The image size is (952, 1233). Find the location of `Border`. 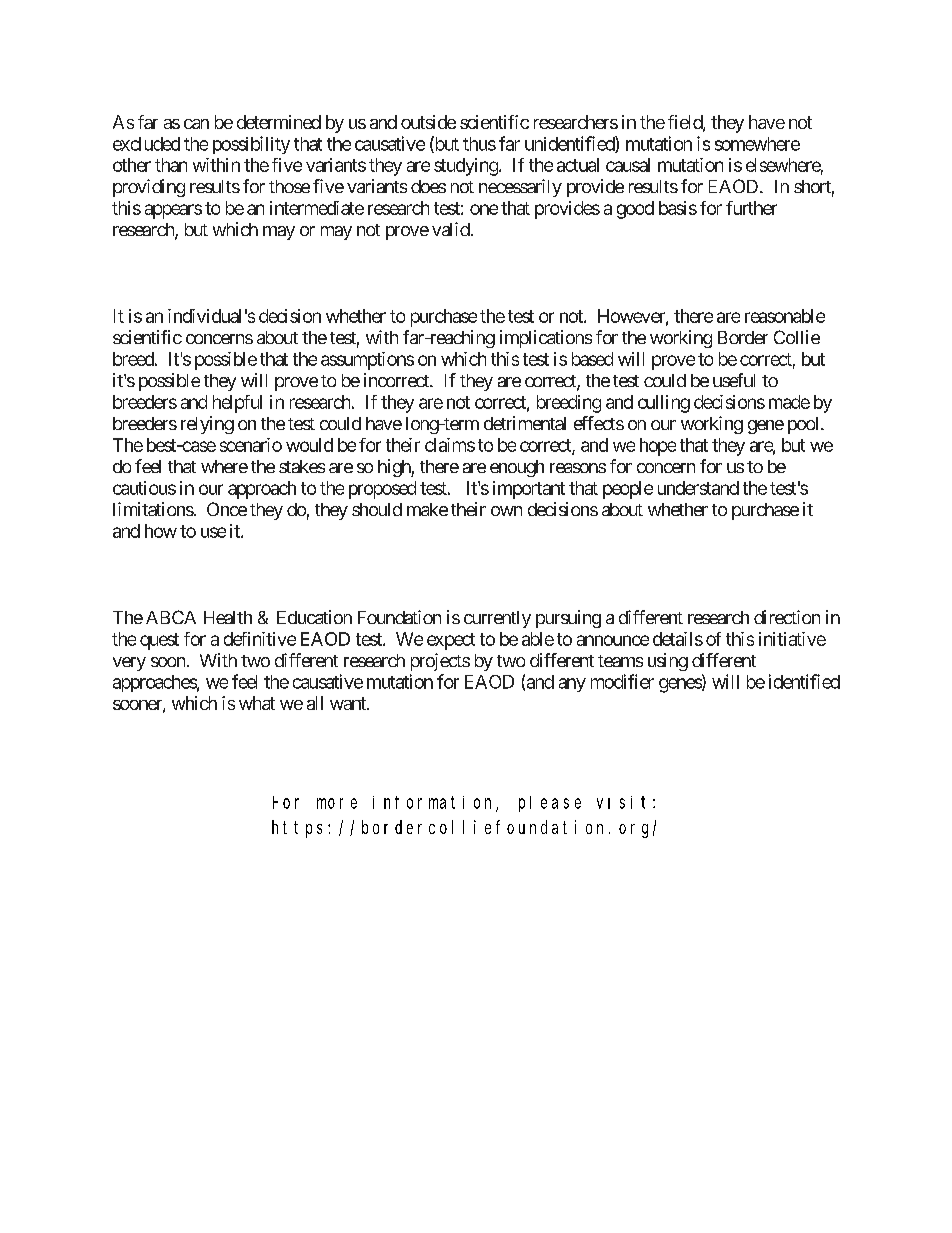

Border is located at coordinates (743, 337).
